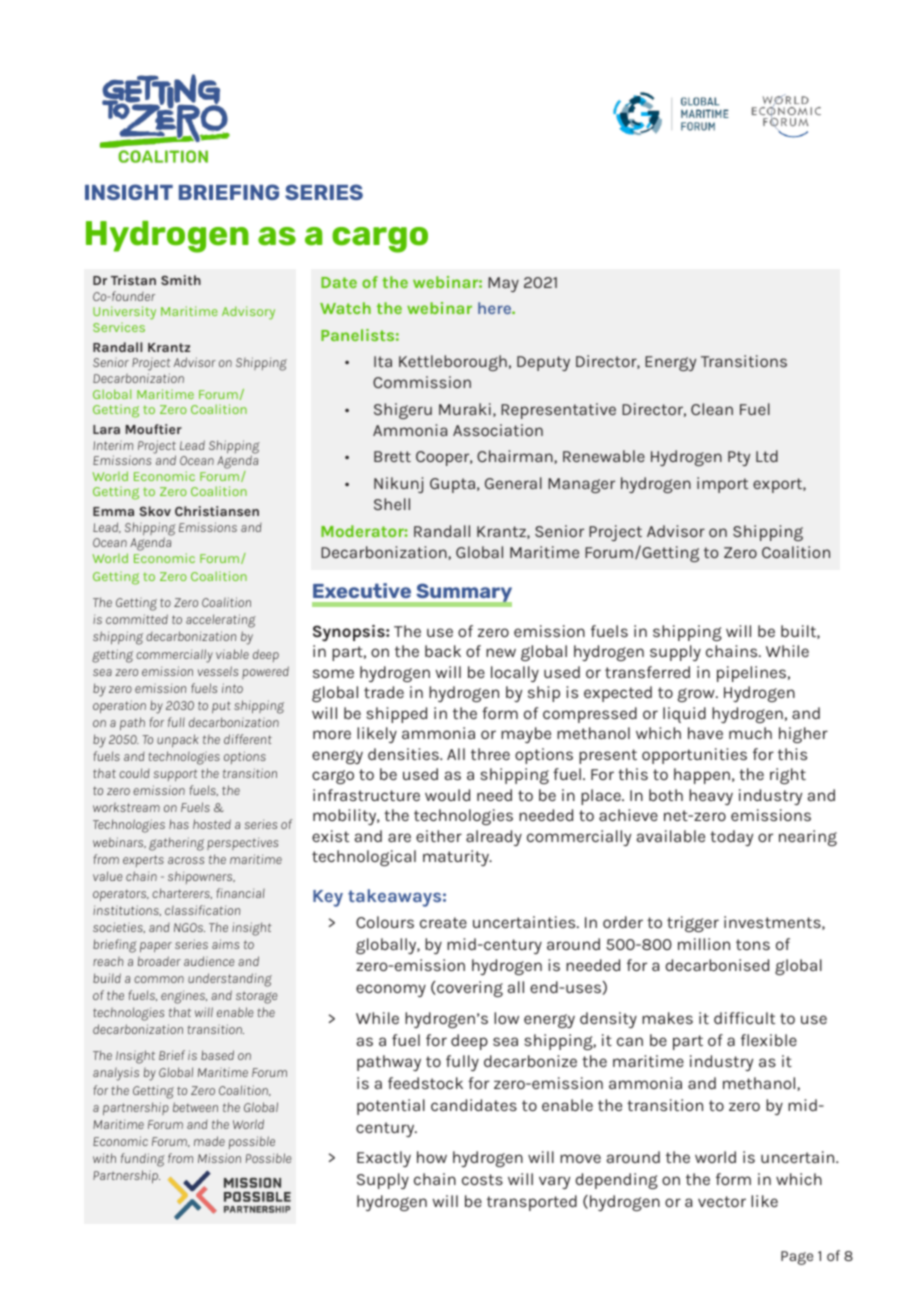 This page has width=924, height=1308. I want to click on happen, so click(702, 776).
